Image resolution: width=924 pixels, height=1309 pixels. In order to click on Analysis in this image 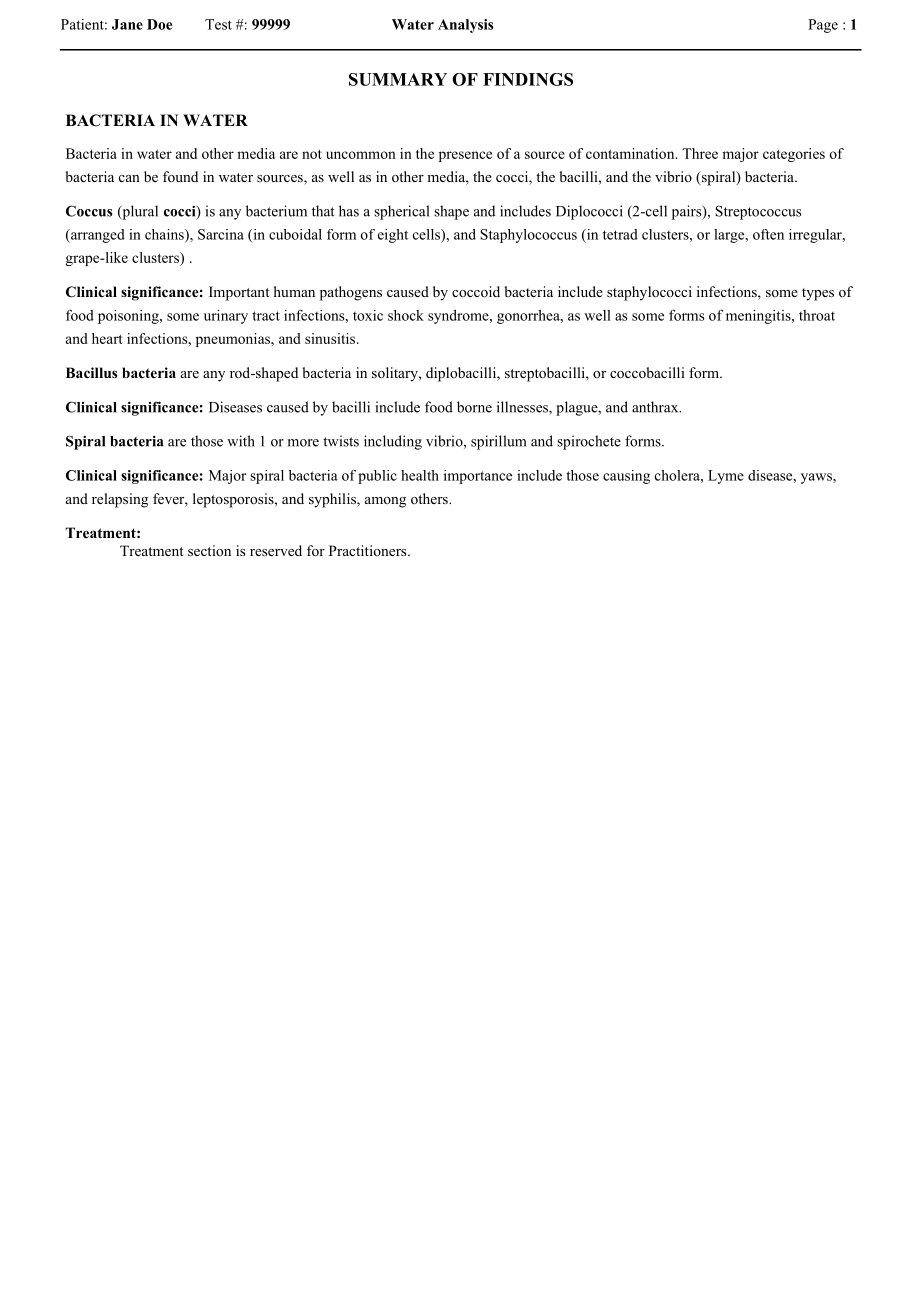, I will do `click(466, 26)`.
